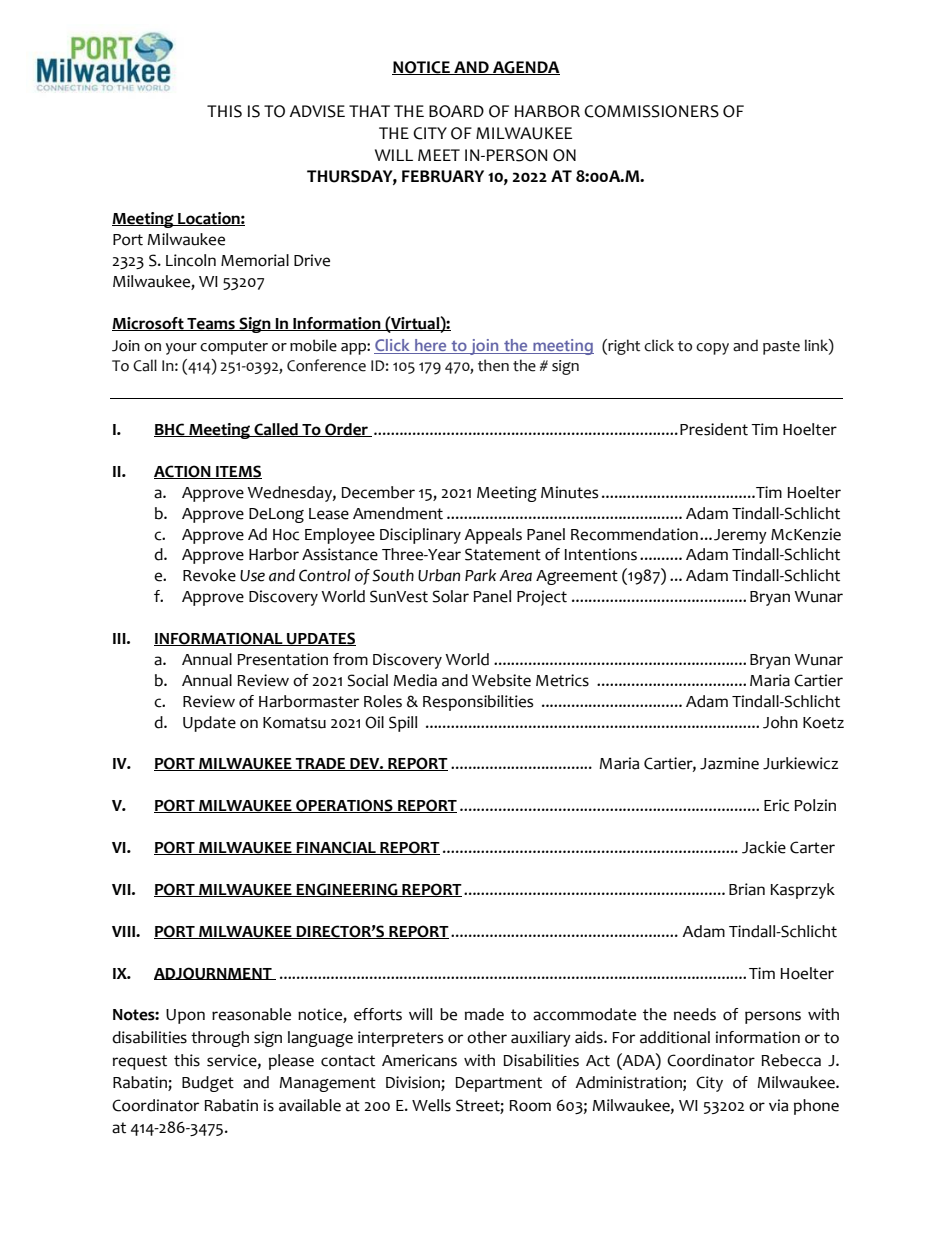 This screenshot has width=952, height=1233. Describe the element at coordinates (651, 111) in the screenshot. I see `COMMISSIONERS` at that location.
